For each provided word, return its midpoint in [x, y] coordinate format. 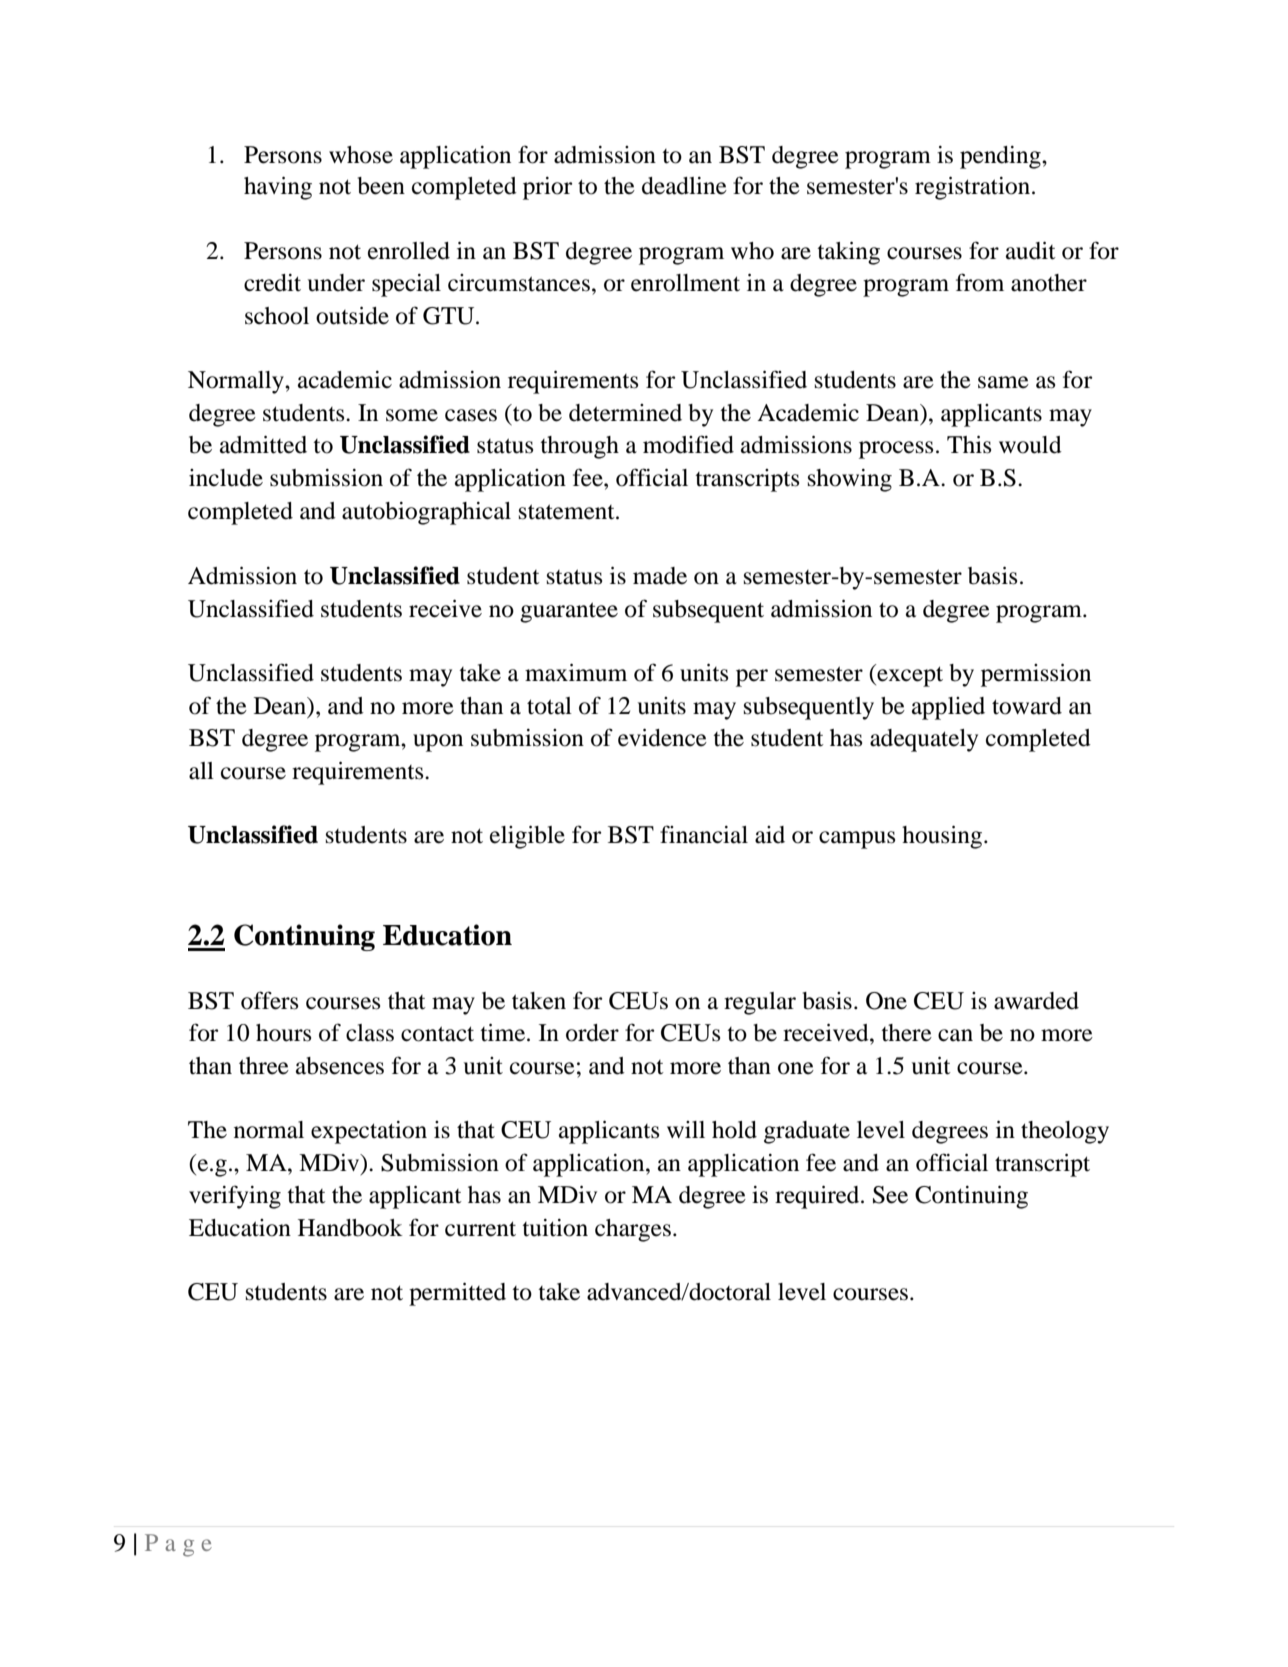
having [278, 188]
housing [942, 837]
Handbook [350, 1228]
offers [269, 1000]
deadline [684, 186]
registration [972, 188]
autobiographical [426, 513]
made [660, 576]
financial [704, 834]
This [969, 445]
